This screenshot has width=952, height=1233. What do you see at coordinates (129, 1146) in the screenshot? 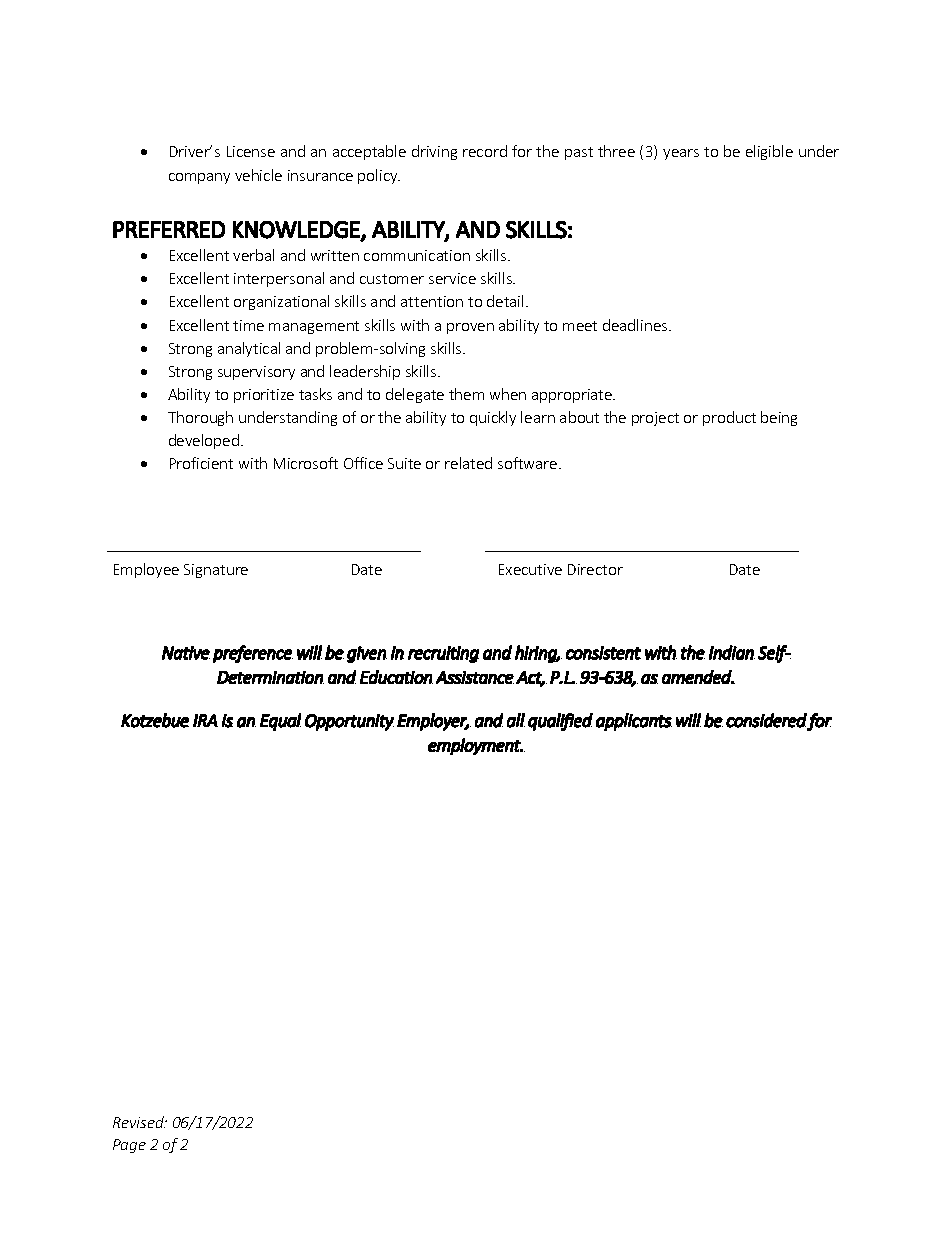
I see `Page` at bounding box center [129, 1146].
